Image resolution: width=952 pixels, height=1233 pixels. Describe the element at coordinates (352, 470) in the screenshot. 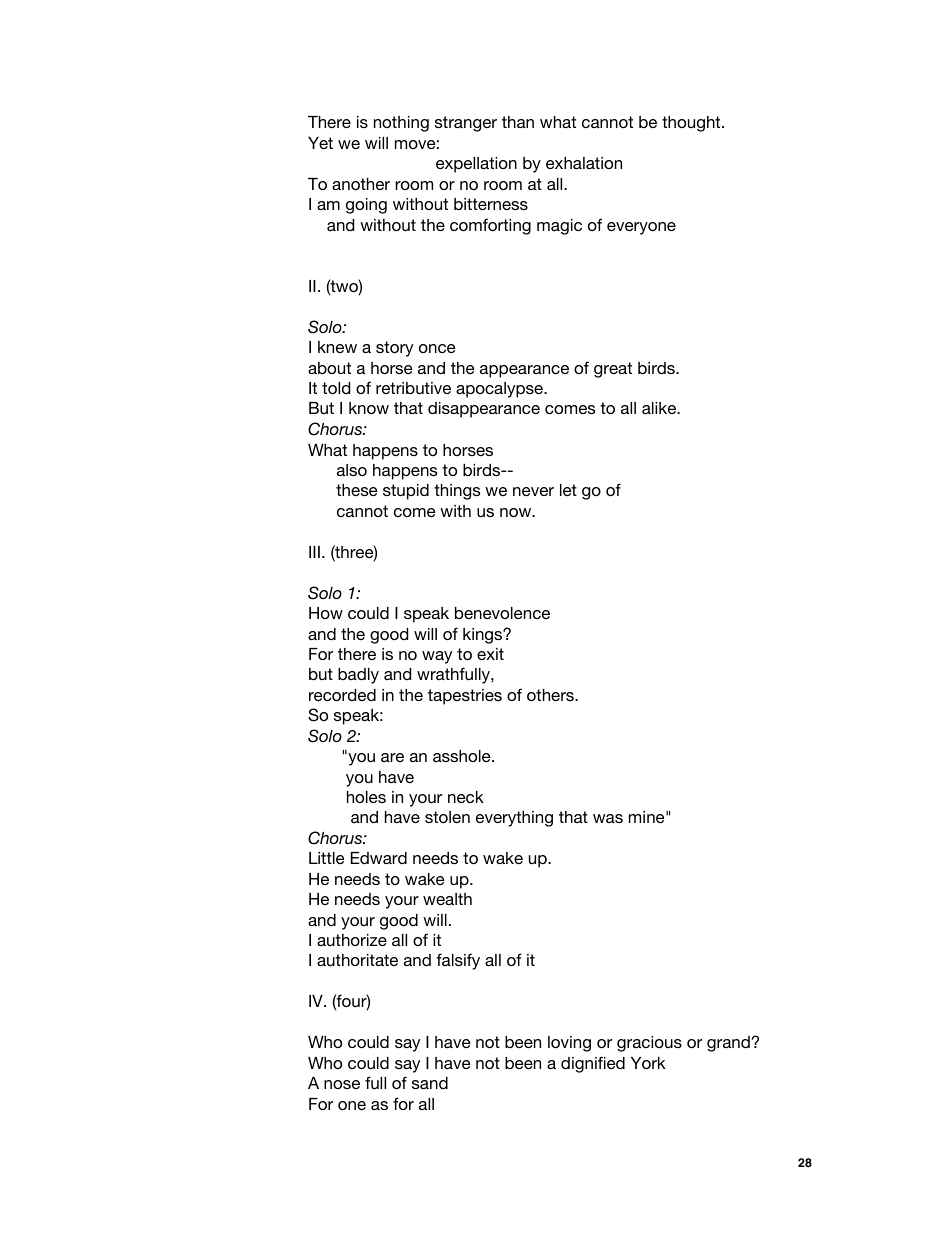

I see `also` at that location.
